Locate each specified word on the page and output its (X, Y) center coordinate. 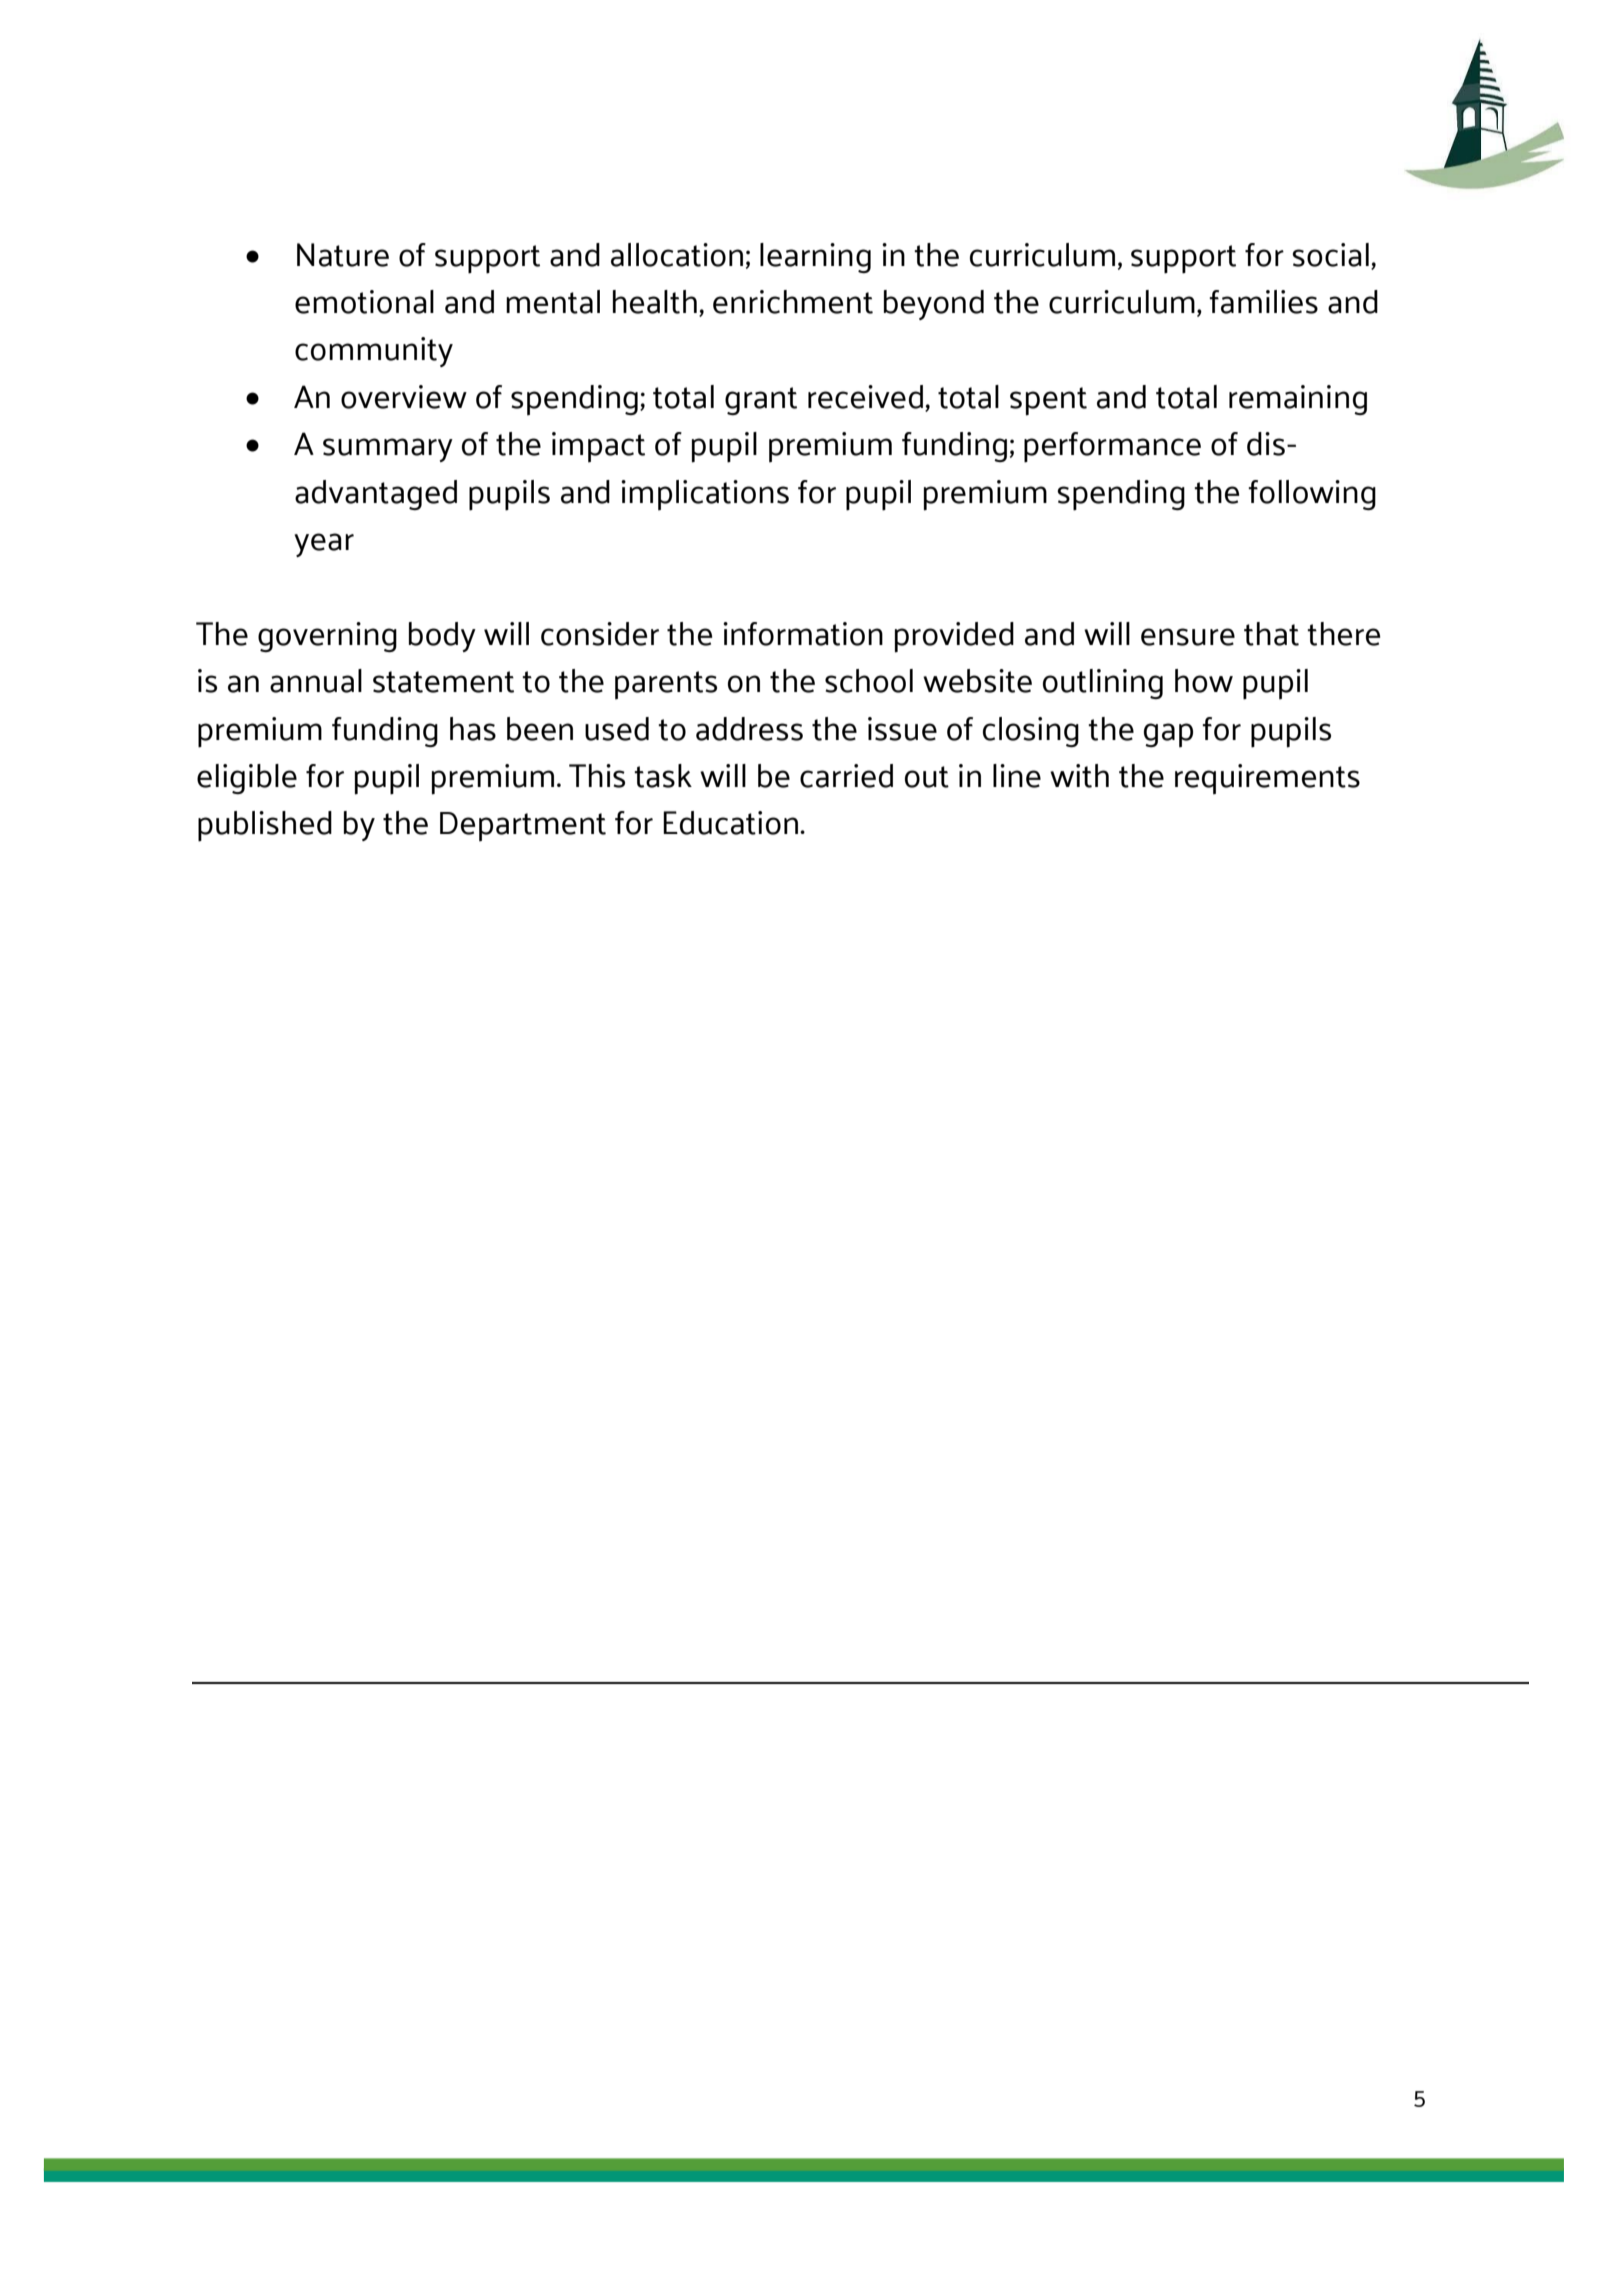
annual (316, 681)
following (1312, 495)
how (1204, 681)
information (803, 634)
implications (705, 495)
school (869, 681)
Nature (343, 255)
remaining (1298, 400)
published (265, 826)
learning (815, 258)
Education (732, 823)
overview (404, 397)
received (865, 397)
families (1263, 302)
